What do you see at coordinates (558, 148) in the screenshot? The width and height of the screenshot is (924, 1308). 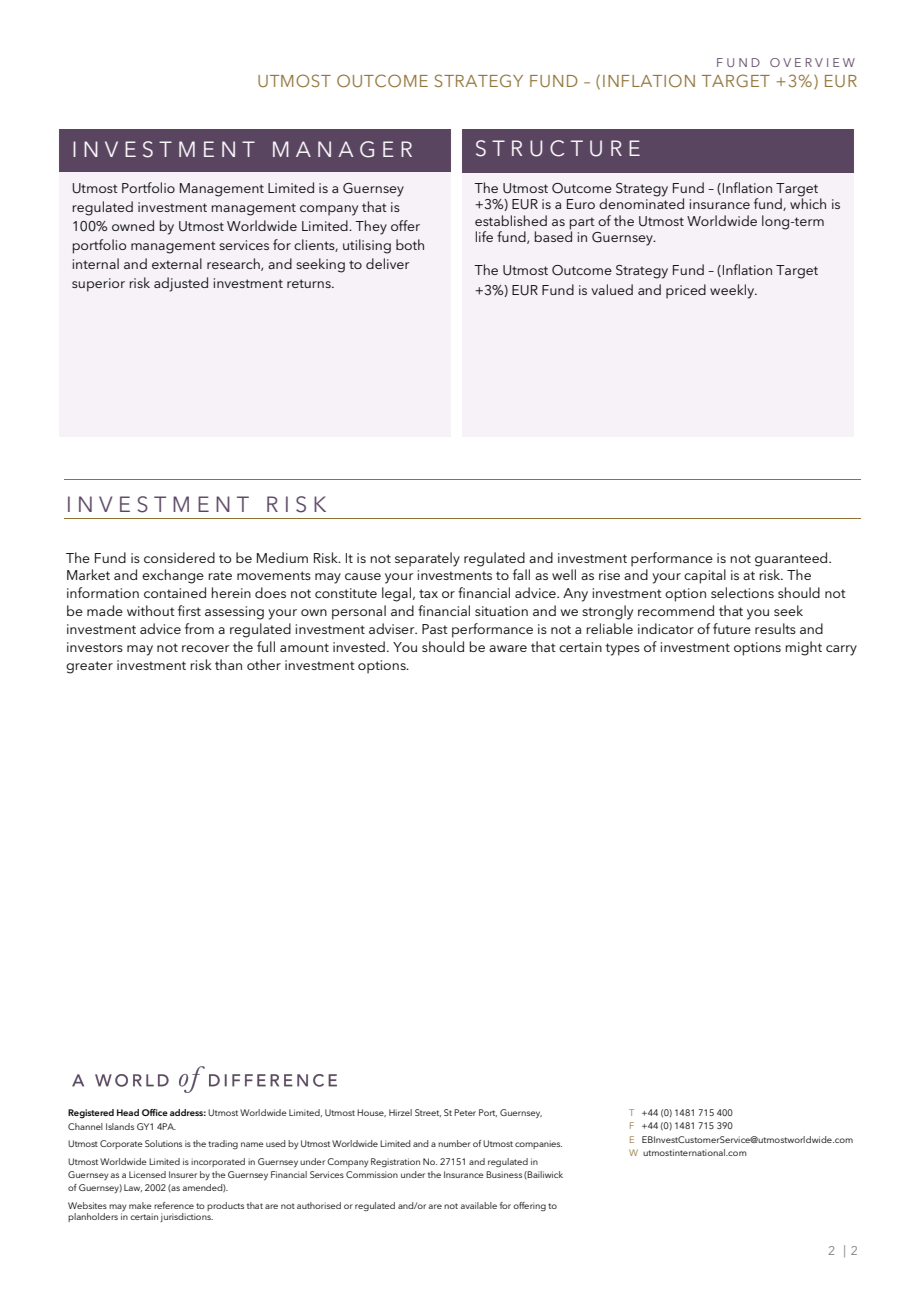 I see `STRUCTURE` at bounding box center [558, 148].
